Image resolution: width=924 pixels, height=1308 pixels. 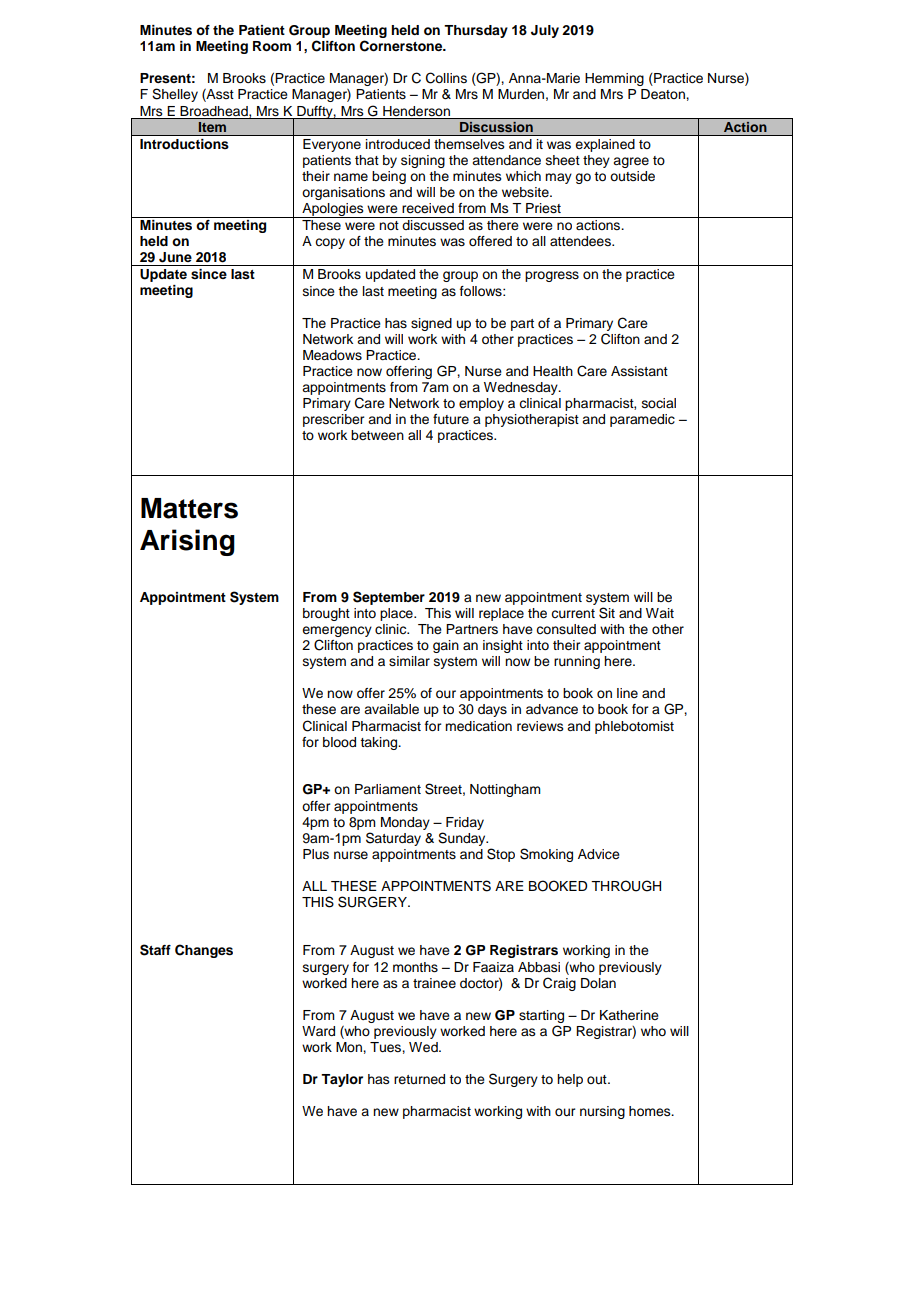 I want to click on Ward, so click(x=318, y=1031).
